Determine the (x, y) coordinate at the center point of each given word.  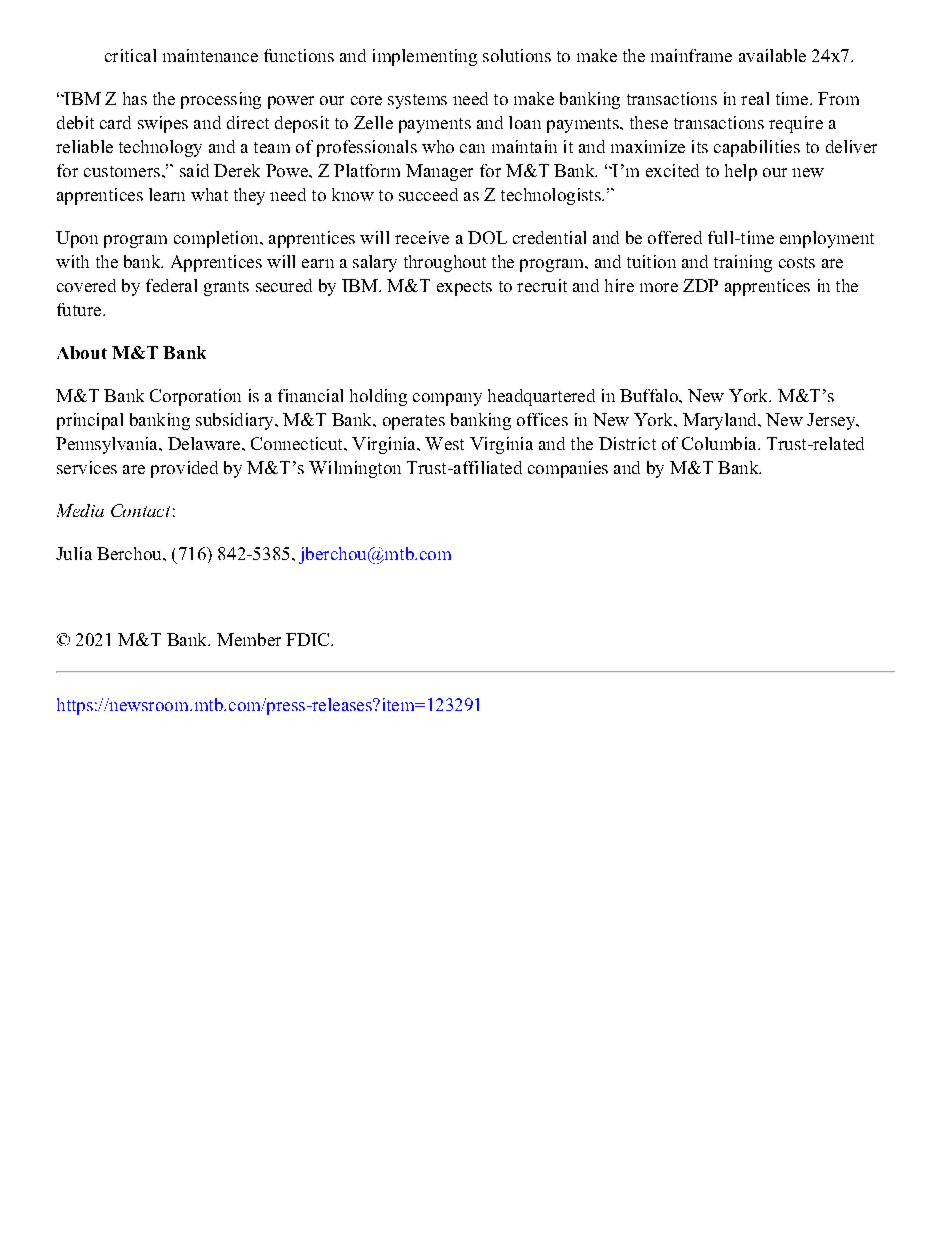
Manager (439, 172)
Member (249, 639)
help (741, 172)
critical (130, 55)
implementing (425, 57)
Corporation (195, 397)
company (447, 399)
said (194, 170)
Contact (140, 510)
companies (568, 469)
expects (464, 288)
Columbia (720, 443)
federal (171, 285)
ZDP (700, 285)
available (772, 55)
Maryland (721, 421)
